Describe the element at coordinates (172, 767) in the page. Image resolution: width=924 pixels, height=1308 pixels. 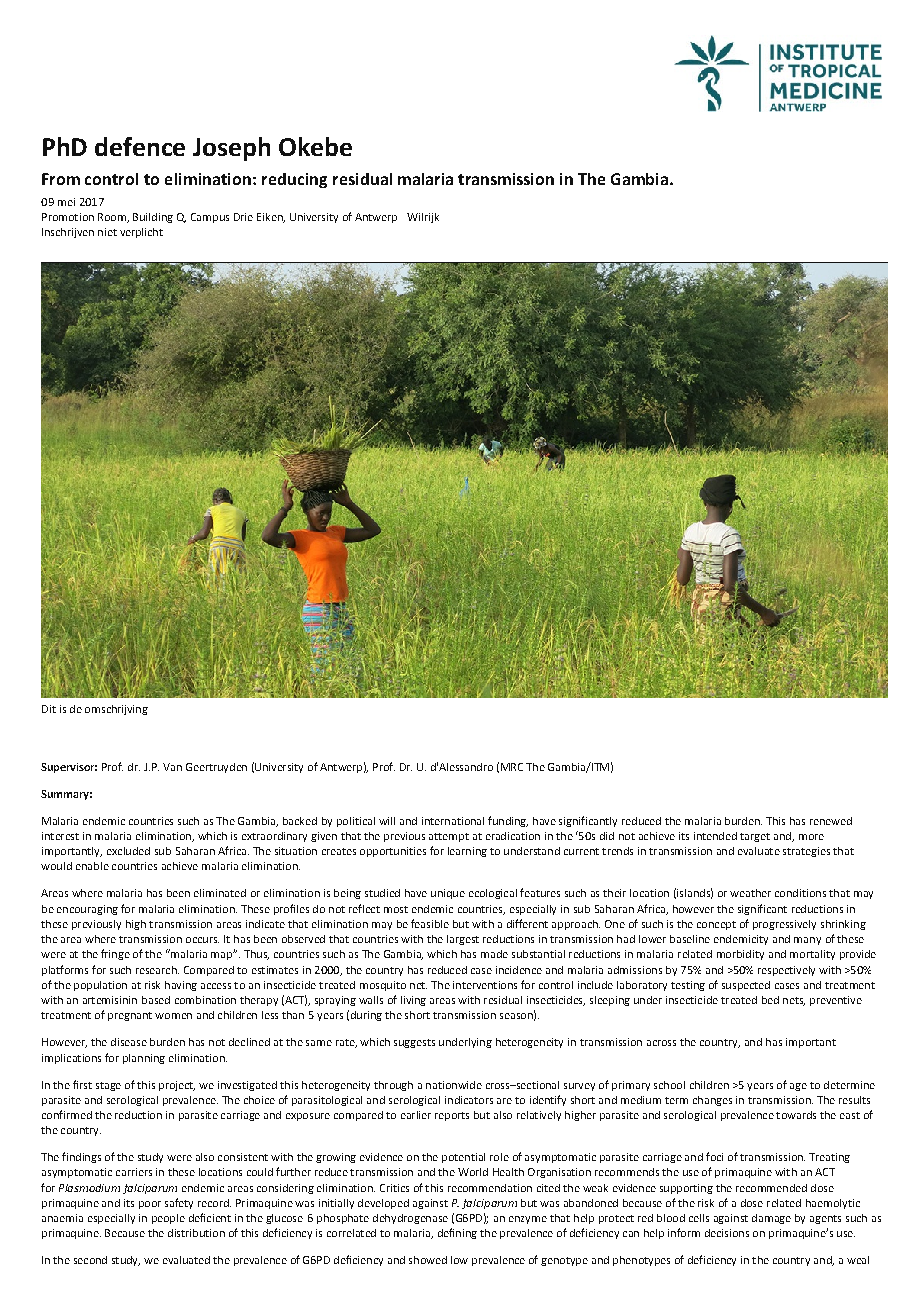
I see `Van` at that location.
